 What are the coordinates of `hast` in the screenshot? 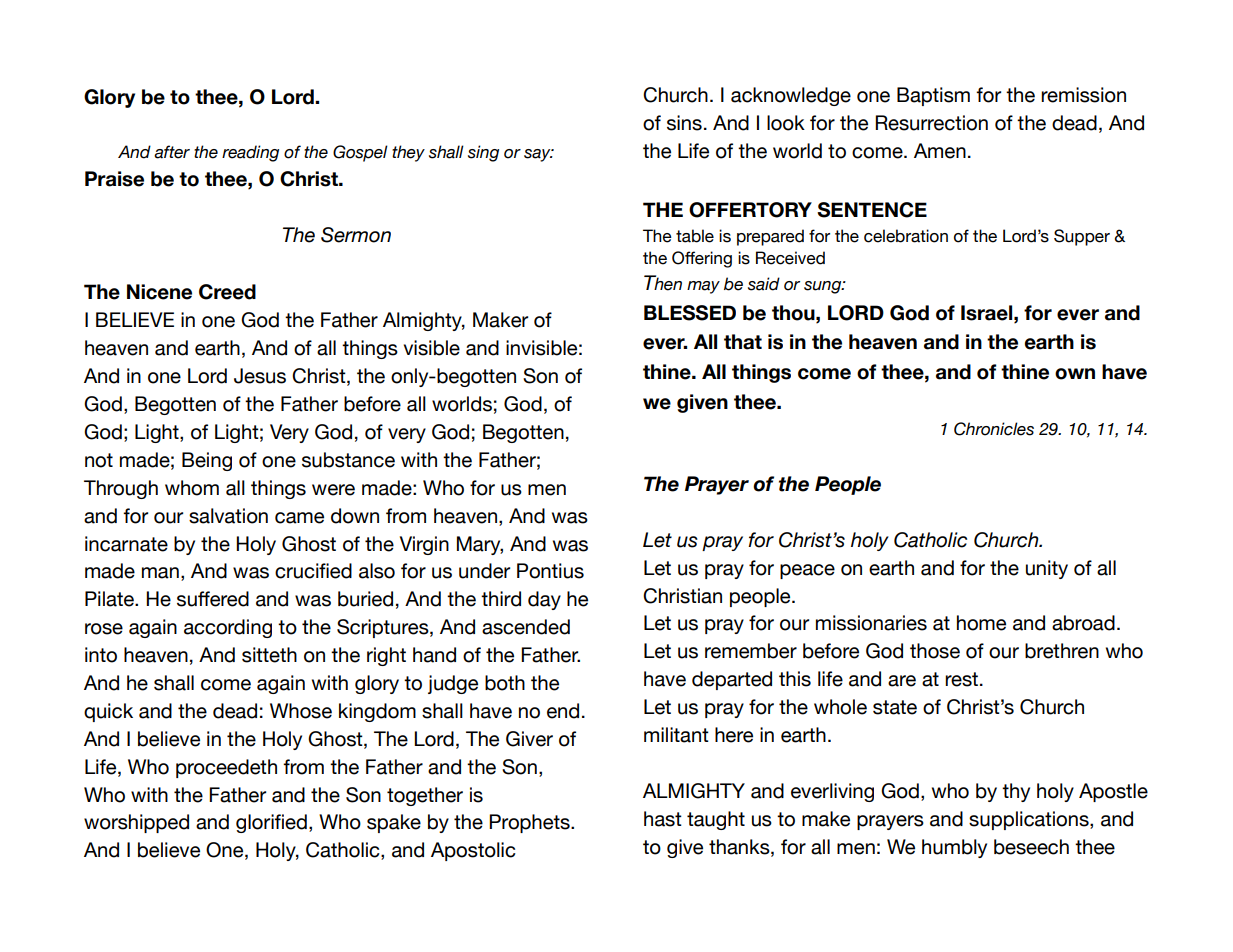 It's located at (663, 819).
